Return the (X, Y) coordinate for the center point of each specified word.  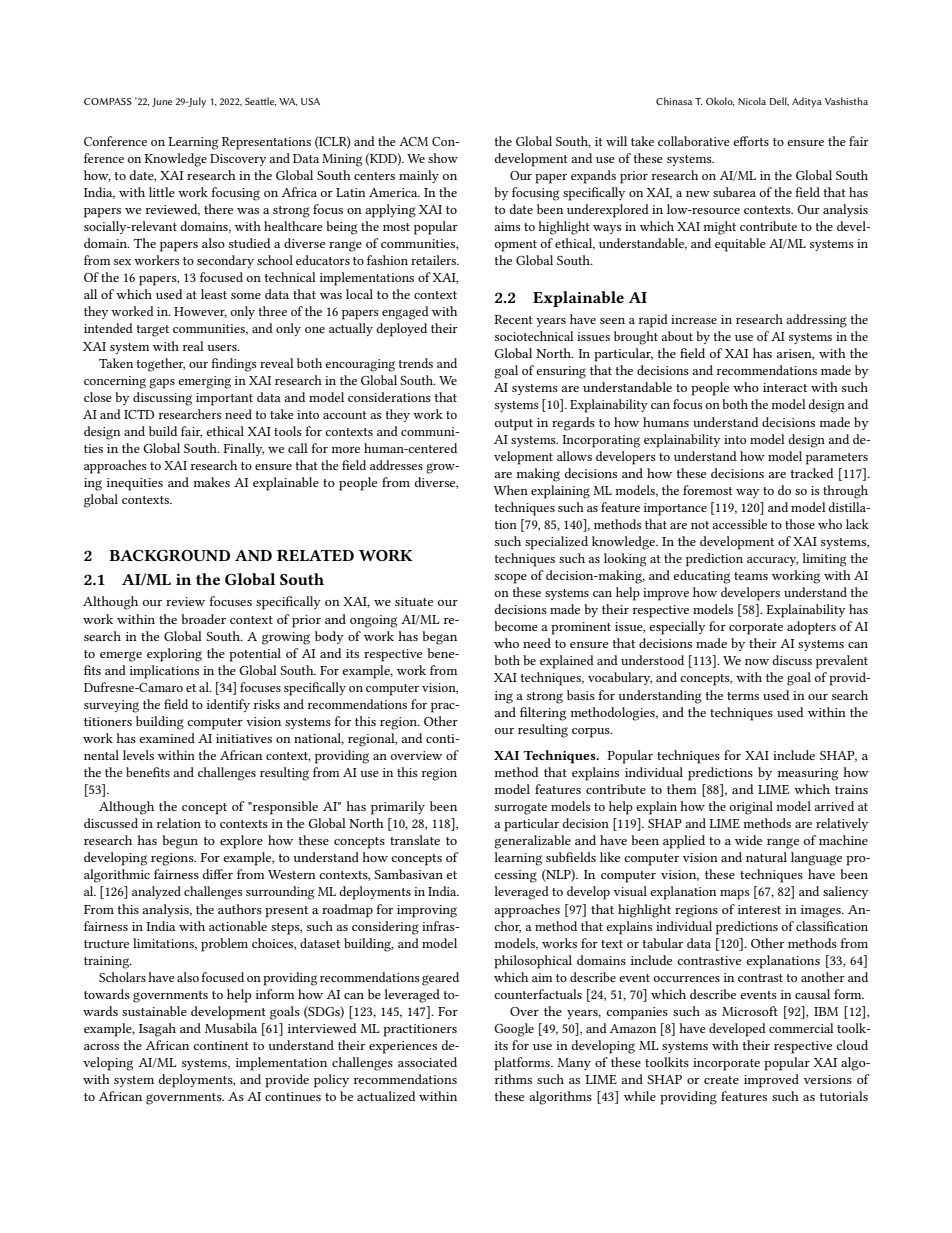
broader (203, 619)
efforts (751, 141)
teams (751, 576)
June (162, 102)
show (443, 158)
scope (511, 579)
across (101, 1047)
